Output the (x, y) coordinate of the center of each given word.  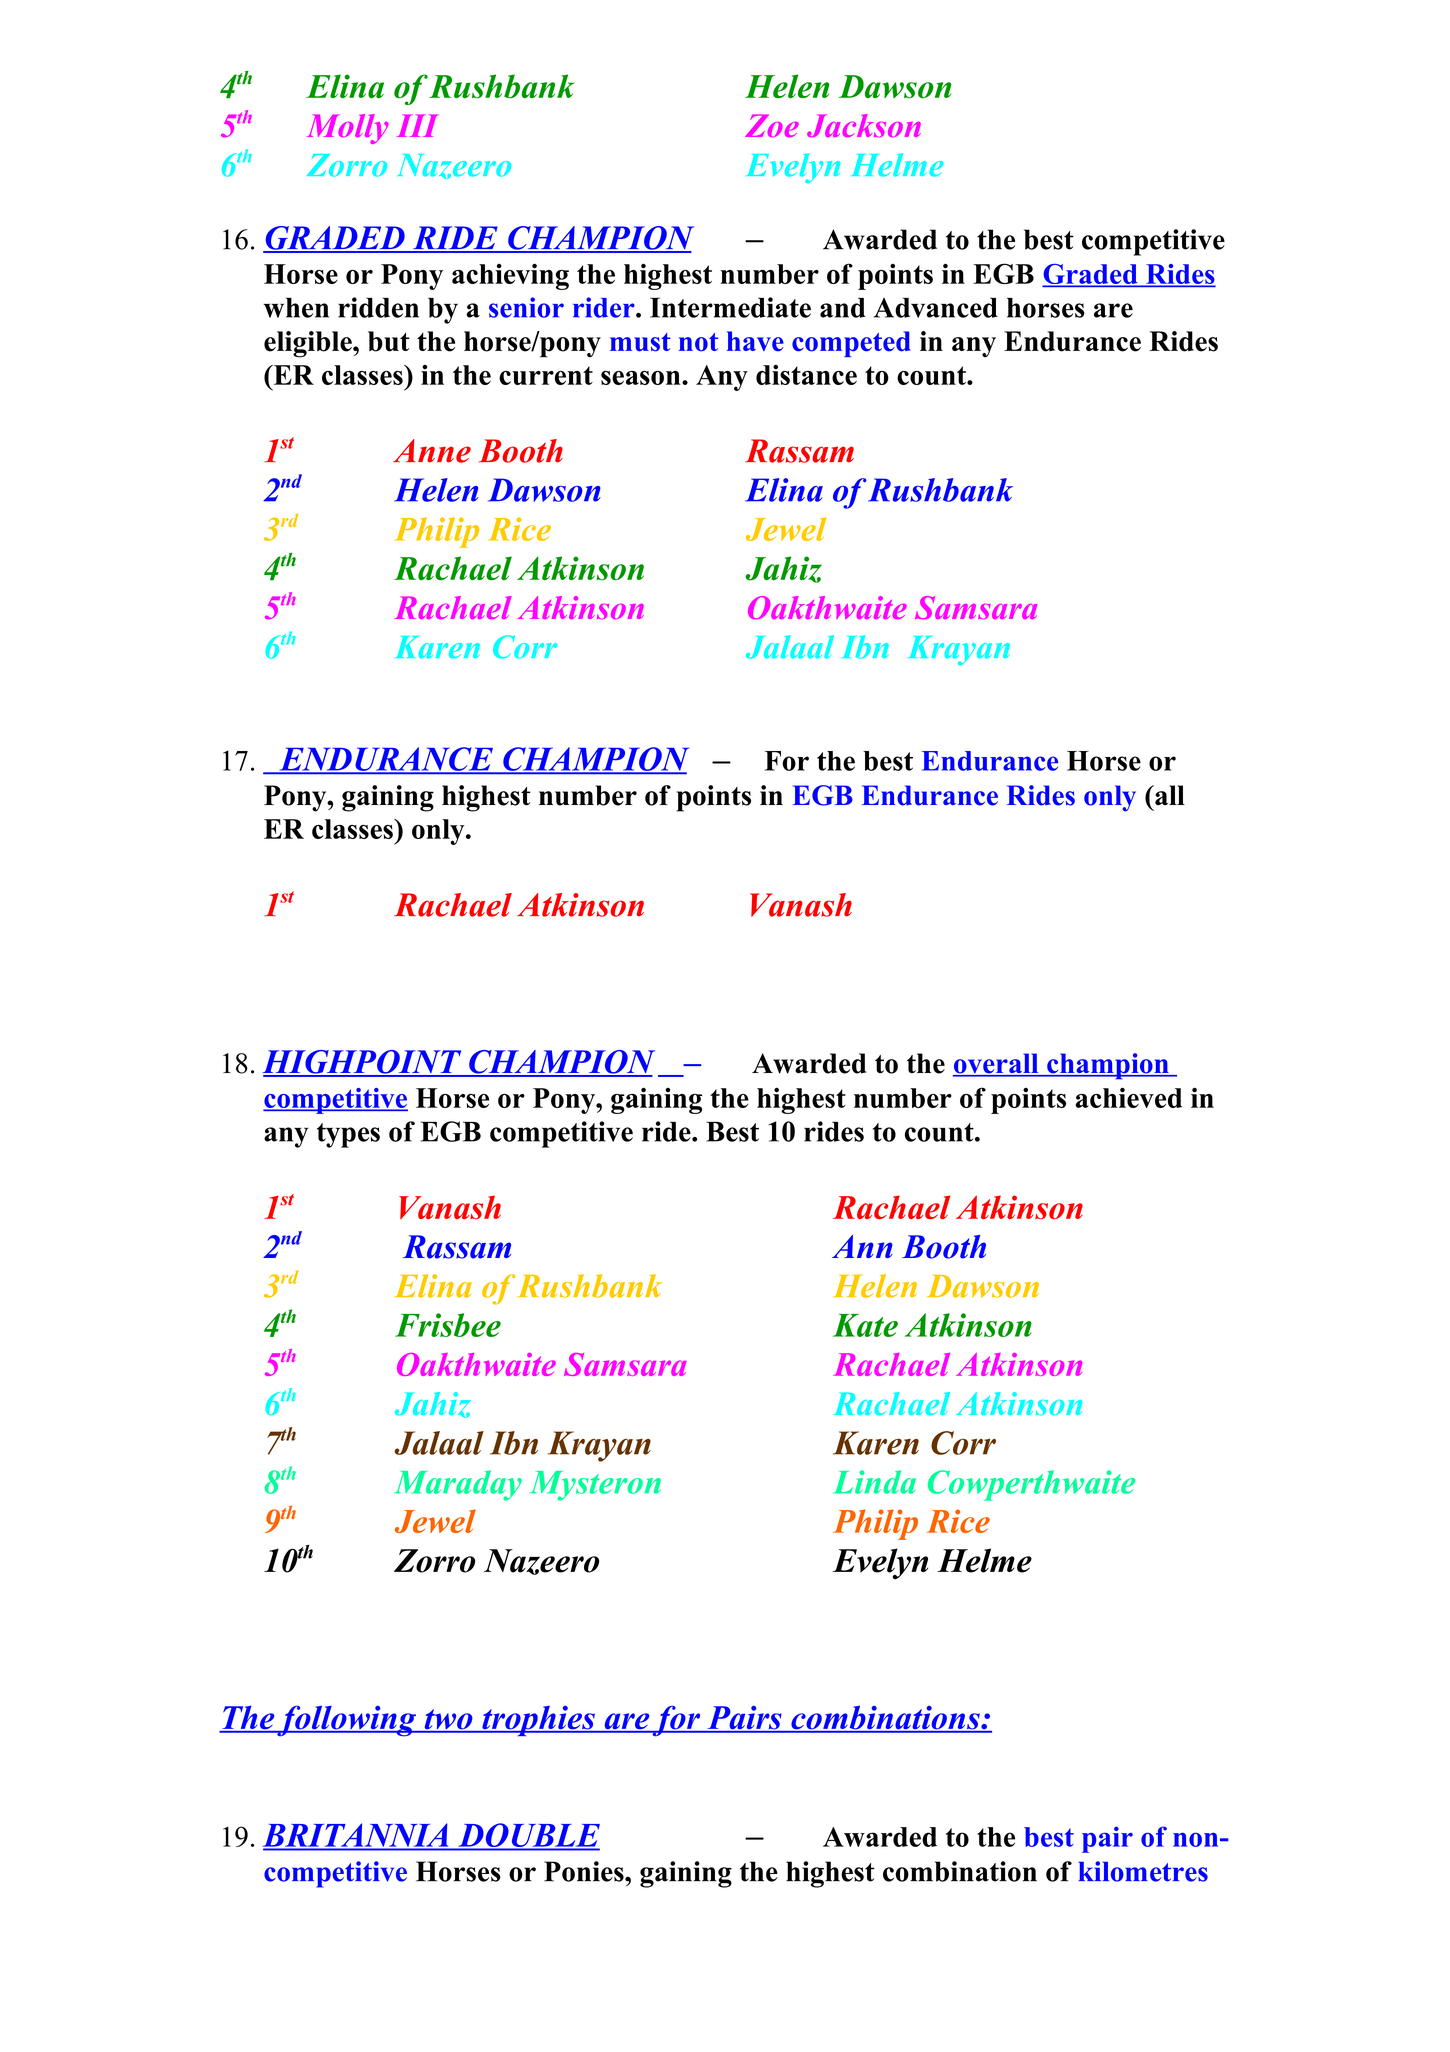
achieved (1128, 1097)
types (348, 1135)
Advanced (936, 307)
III (417, 125)
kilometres (1143, 1871)
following (347, 1721)
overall (997, 1064)
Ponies (585, 1871)
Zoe (772, 125)
